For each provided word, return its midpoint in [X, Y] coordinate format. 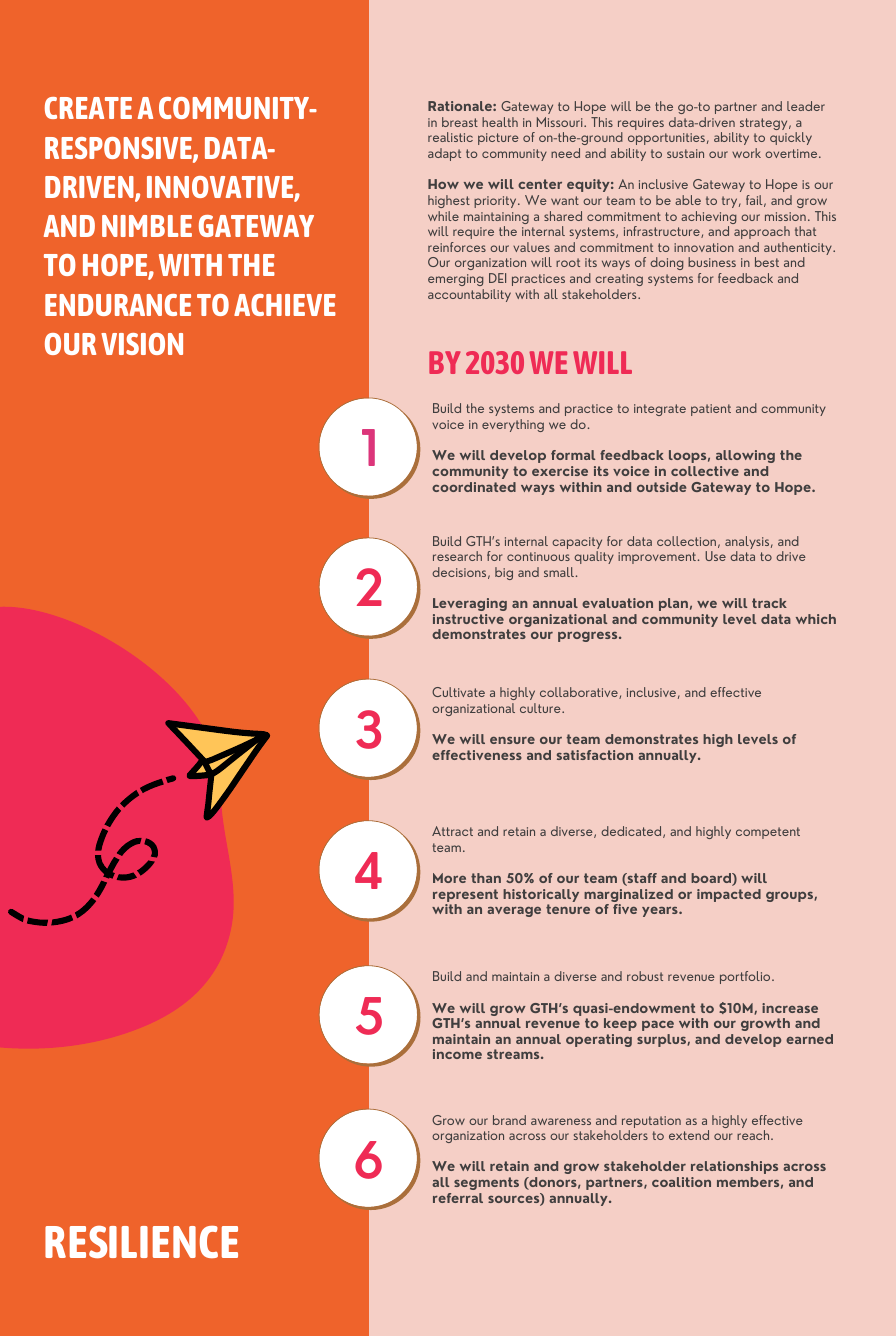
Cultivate [458, 692]
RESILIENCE [141, 1242]
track [769, 603]
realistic [450, 137]
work [746, 153]
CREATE [88, 108]
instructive [468, 619]
